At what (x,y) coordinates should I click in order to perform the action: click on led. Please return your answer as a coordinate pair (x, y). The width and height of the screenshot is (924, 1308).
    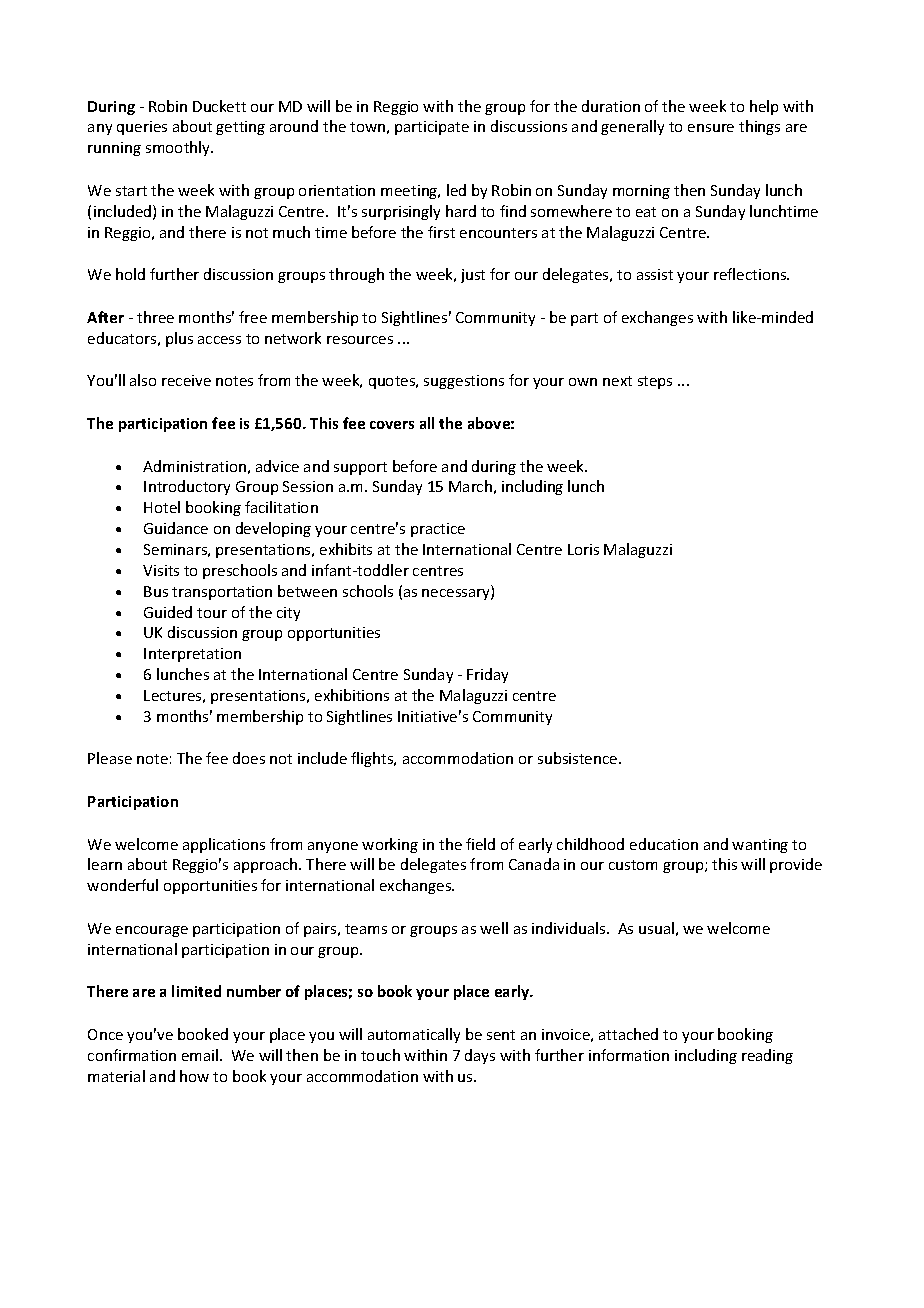
    Looking at the image, I should click on (456, 190).
